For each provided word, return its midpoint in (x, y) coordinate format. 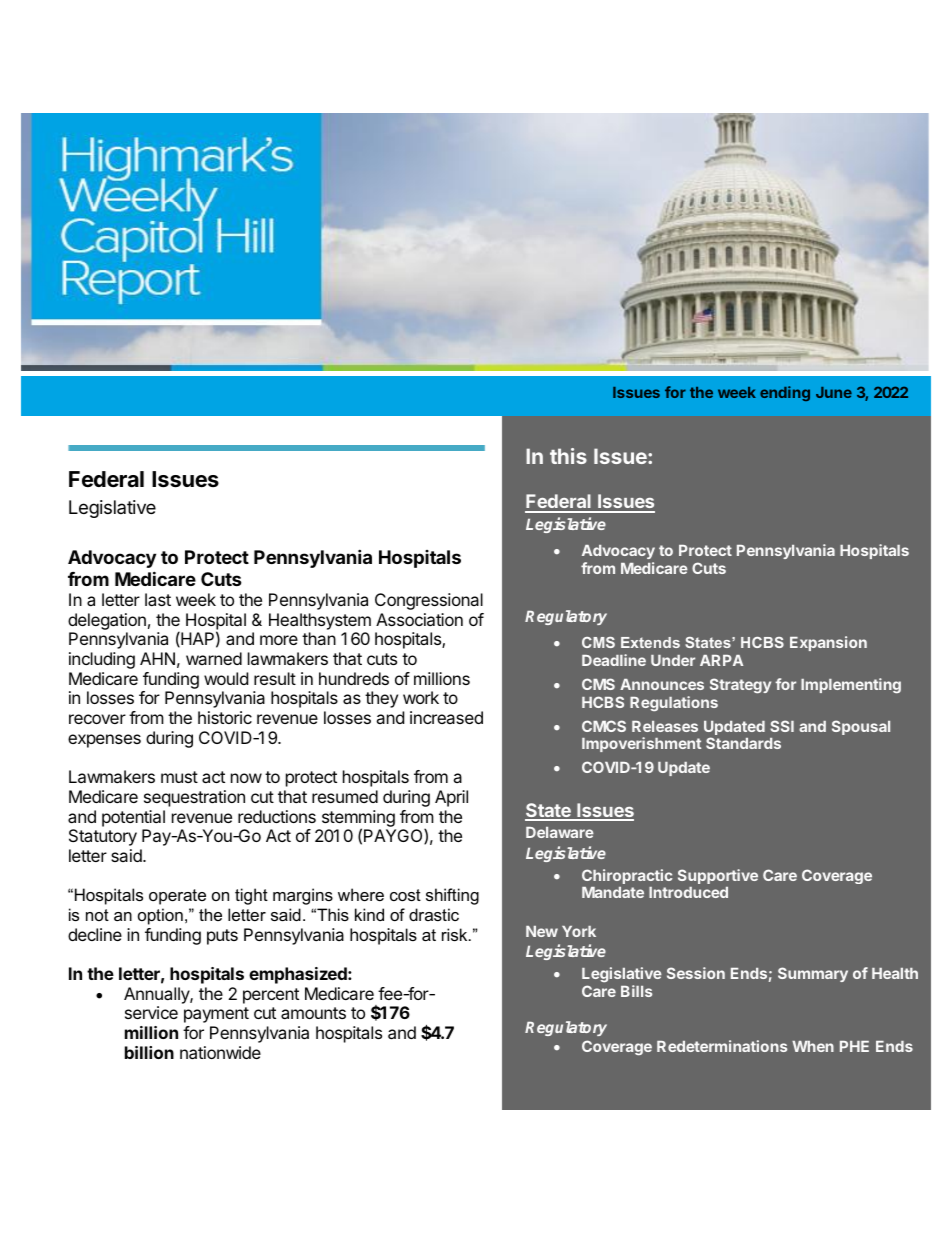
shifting (452, 896)
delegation (107, 621)
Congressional (429, 601)
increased (446, 717)
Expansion (828, 643)
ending (785, 393)
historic (225, 717)
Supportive (718, 876)
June (834, 392)
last (158, 599)
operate (177, 897)
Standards (743, 743)
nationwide (220, 1052)
